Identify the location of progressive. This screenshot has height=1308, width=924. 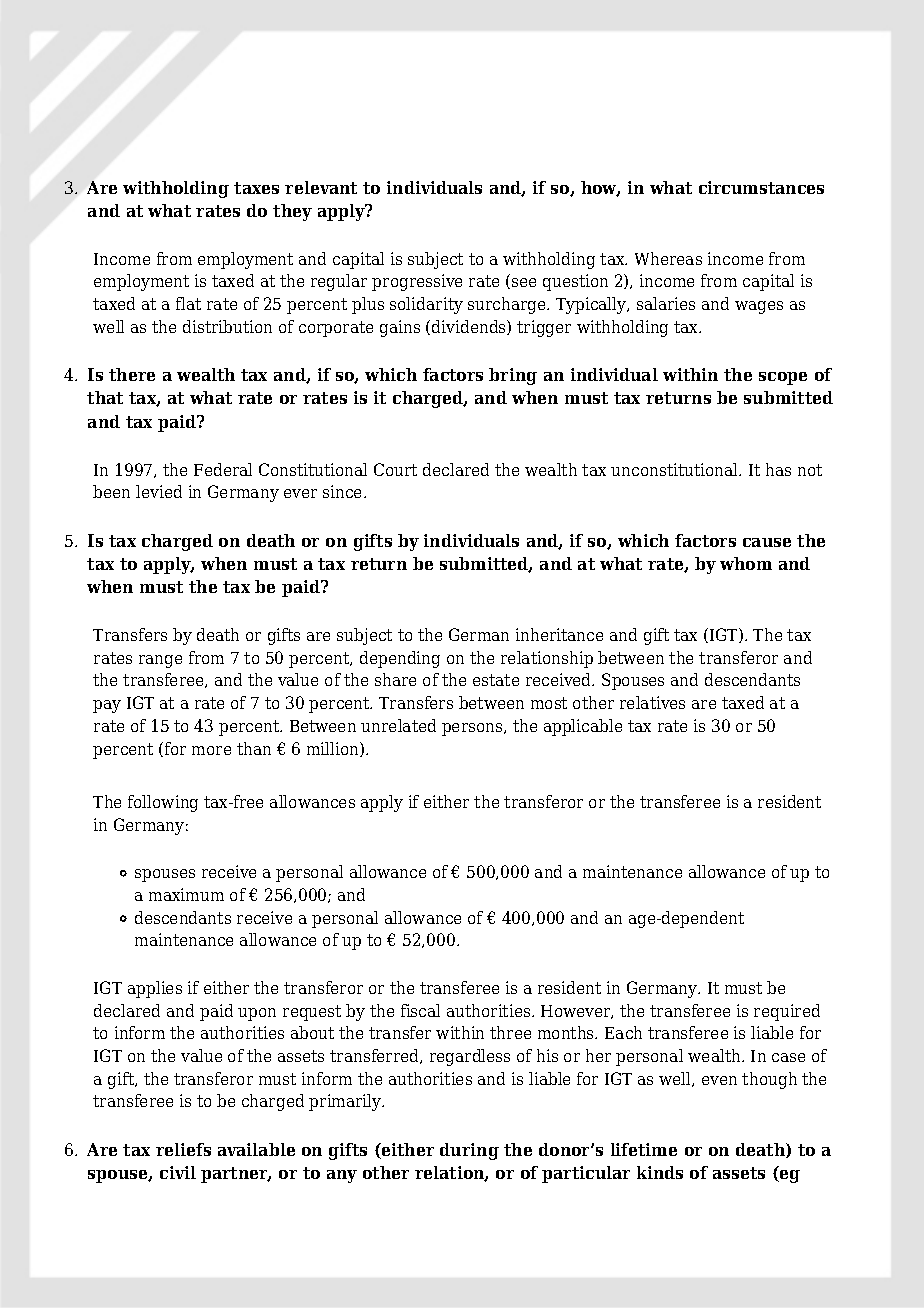
(417, 282).
